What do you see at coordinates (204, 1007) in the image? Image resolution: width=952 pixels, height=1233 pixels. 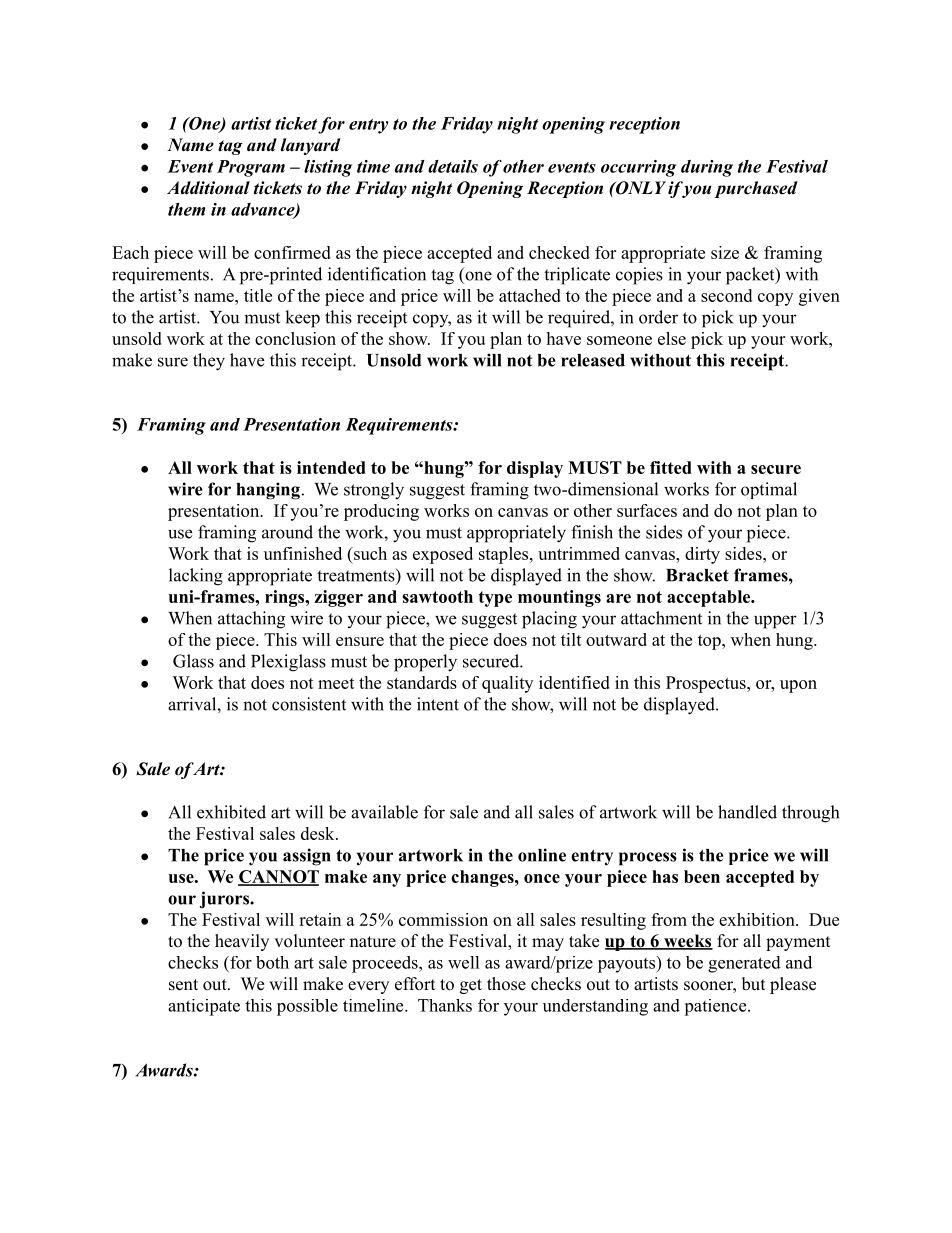 I see `anticipate` at bounding box center [204, 1007].
